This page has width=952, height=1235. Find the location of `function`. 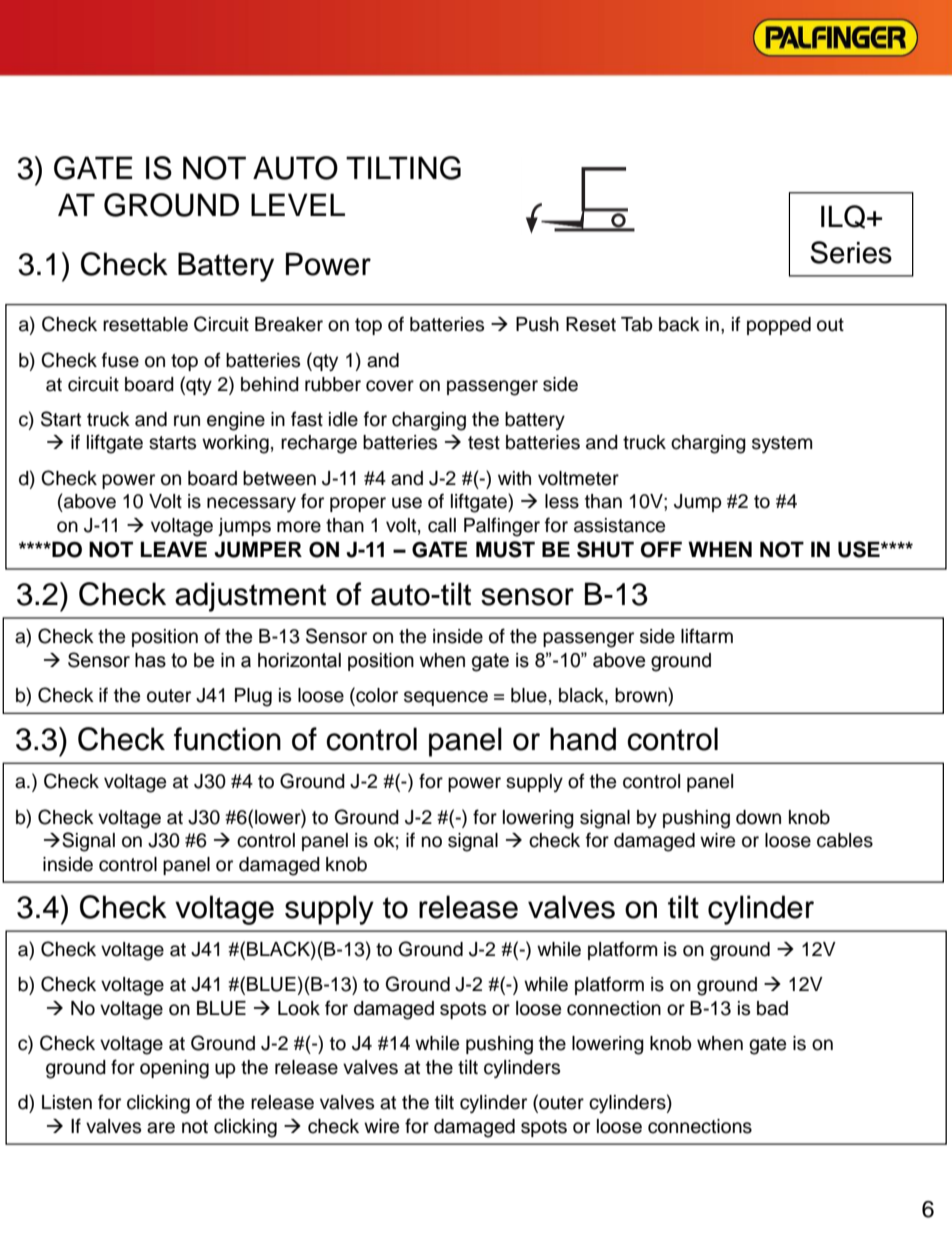

function is located at coordinates (227, 739).
